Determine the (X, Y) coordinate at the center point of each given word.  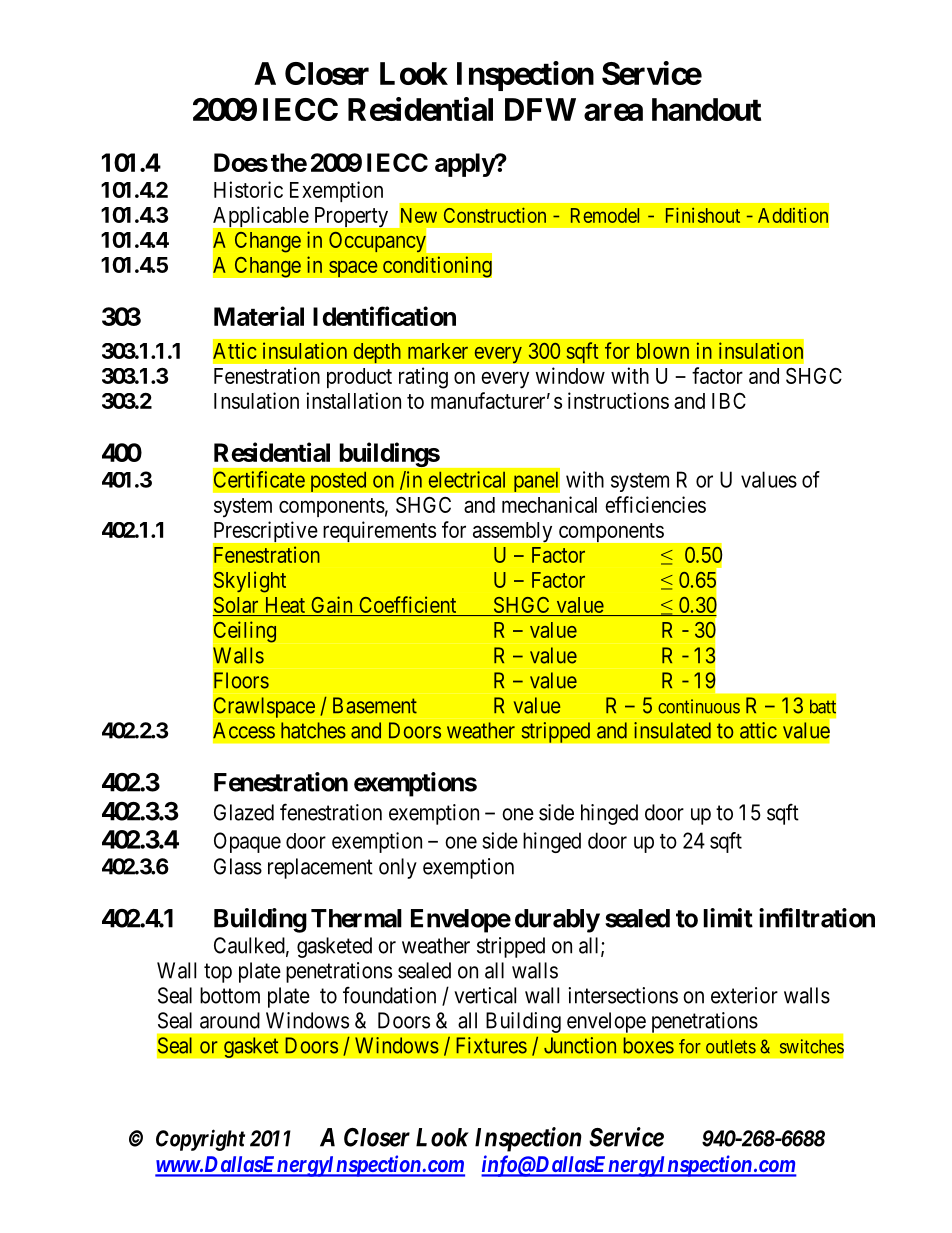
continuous (699, 706)
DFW (540, 109)
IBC (729, 401)
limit (728, 918)
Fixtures (491, 1045)
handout (706, 109)
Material (259, 316)
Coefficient (408, 606)
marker (438, 351)
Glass (238, 866)
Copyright (200, 1140)
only (398, 868)
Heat (285, 605)
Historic (248, 189)
